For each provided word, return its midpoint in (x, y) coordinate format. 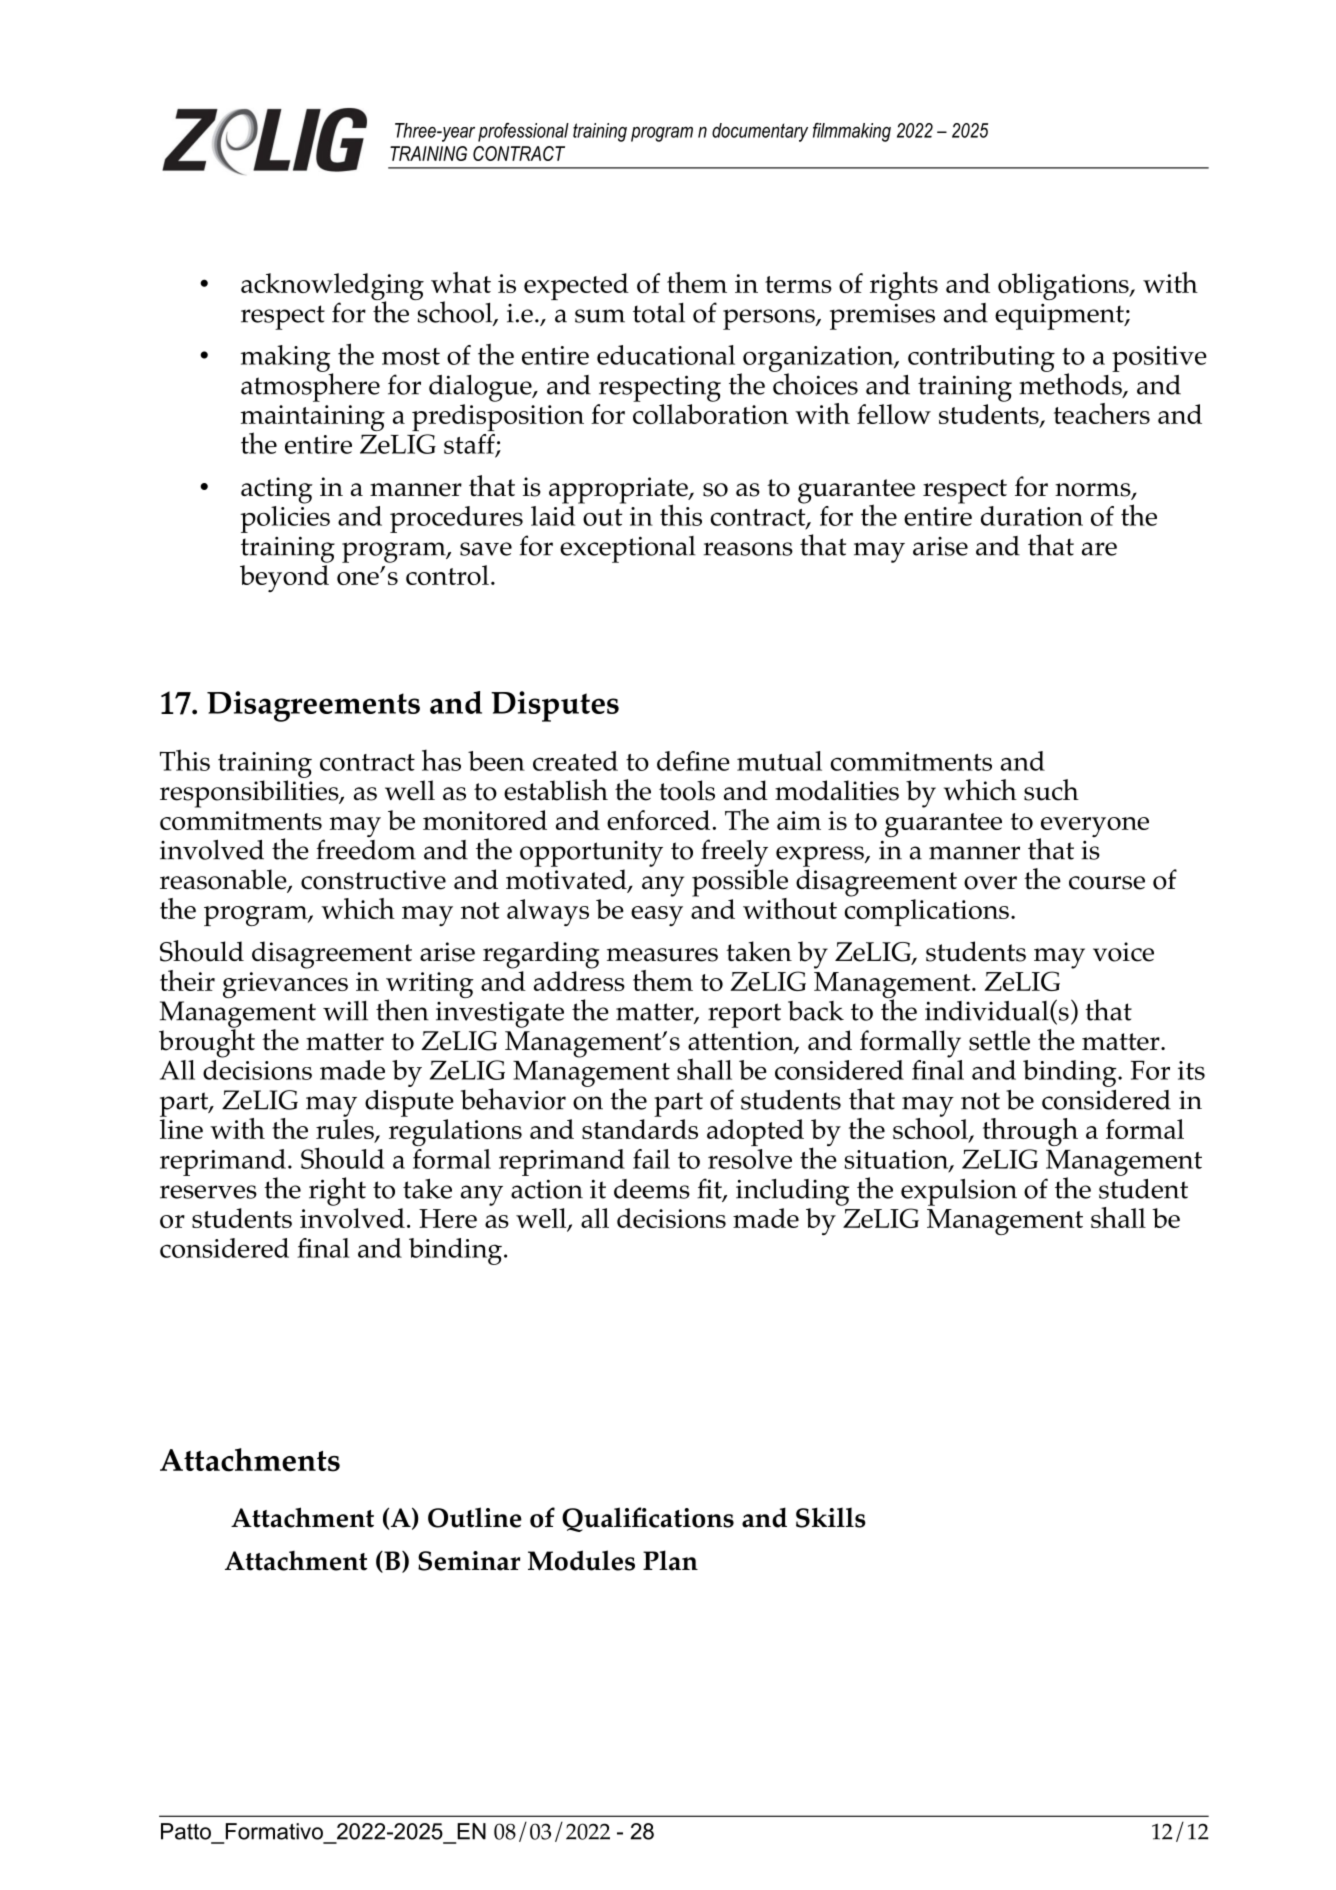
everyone (1093, 828)
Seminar (469, 1561)
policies (285, 518)
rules (346, 1130)
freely (734, 853)
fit (710, 1189)
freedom (366, 849)
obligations (1064, 286)
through (1030, 1132)
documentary (760, 132)
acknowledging (332, 288)
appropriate (619, 491)
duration (1032, 516)
